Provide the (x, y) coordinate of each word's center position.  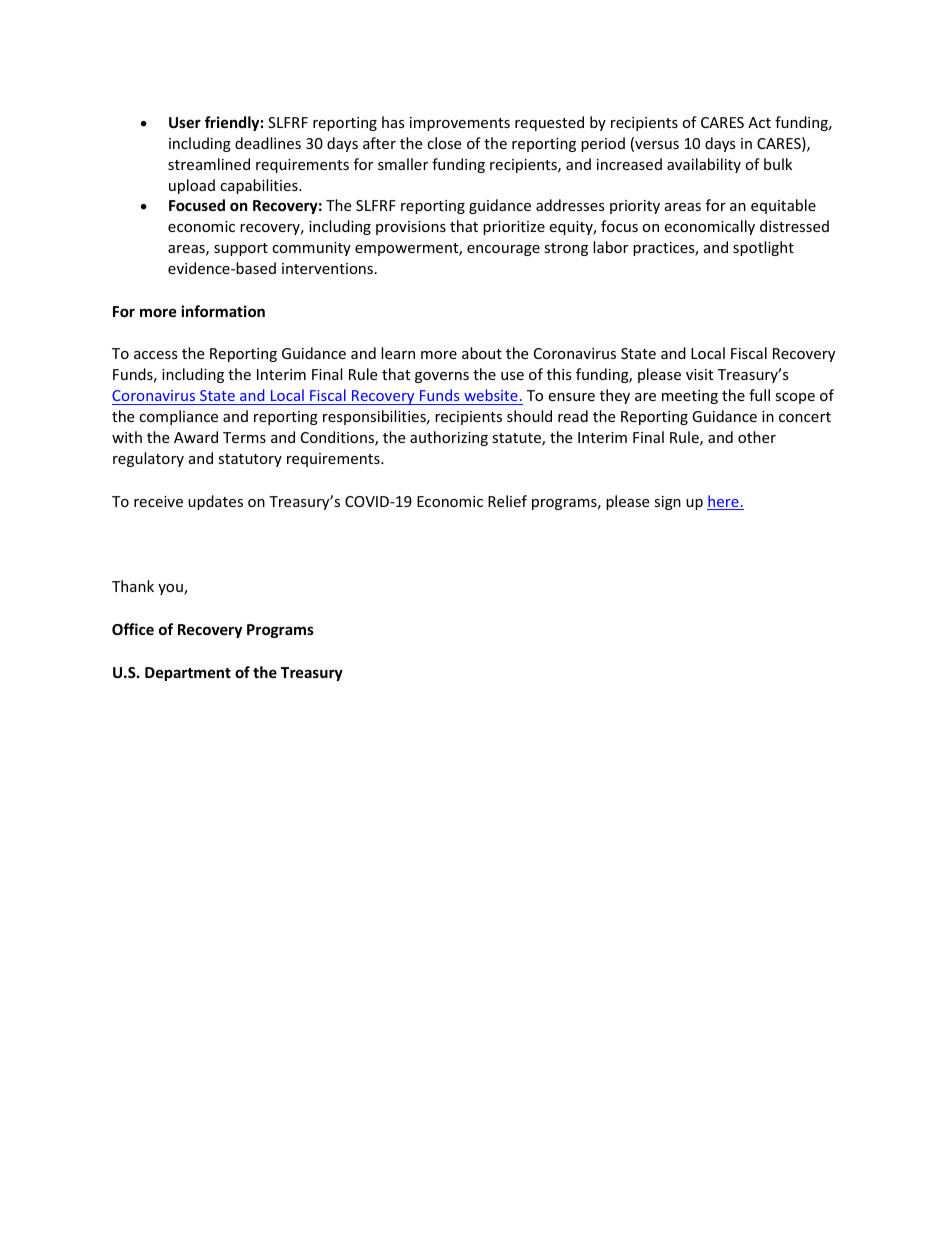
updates (215, 502)
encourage (503, 250)
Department (188, 674)
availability (704, 165)
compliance (178, 417)
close (444, 143)
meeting (690, 397)
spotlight (763, 248)
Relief (507, 501)
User (185, 122)
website (491, 395)
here (724, 502)
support (241, 249)
